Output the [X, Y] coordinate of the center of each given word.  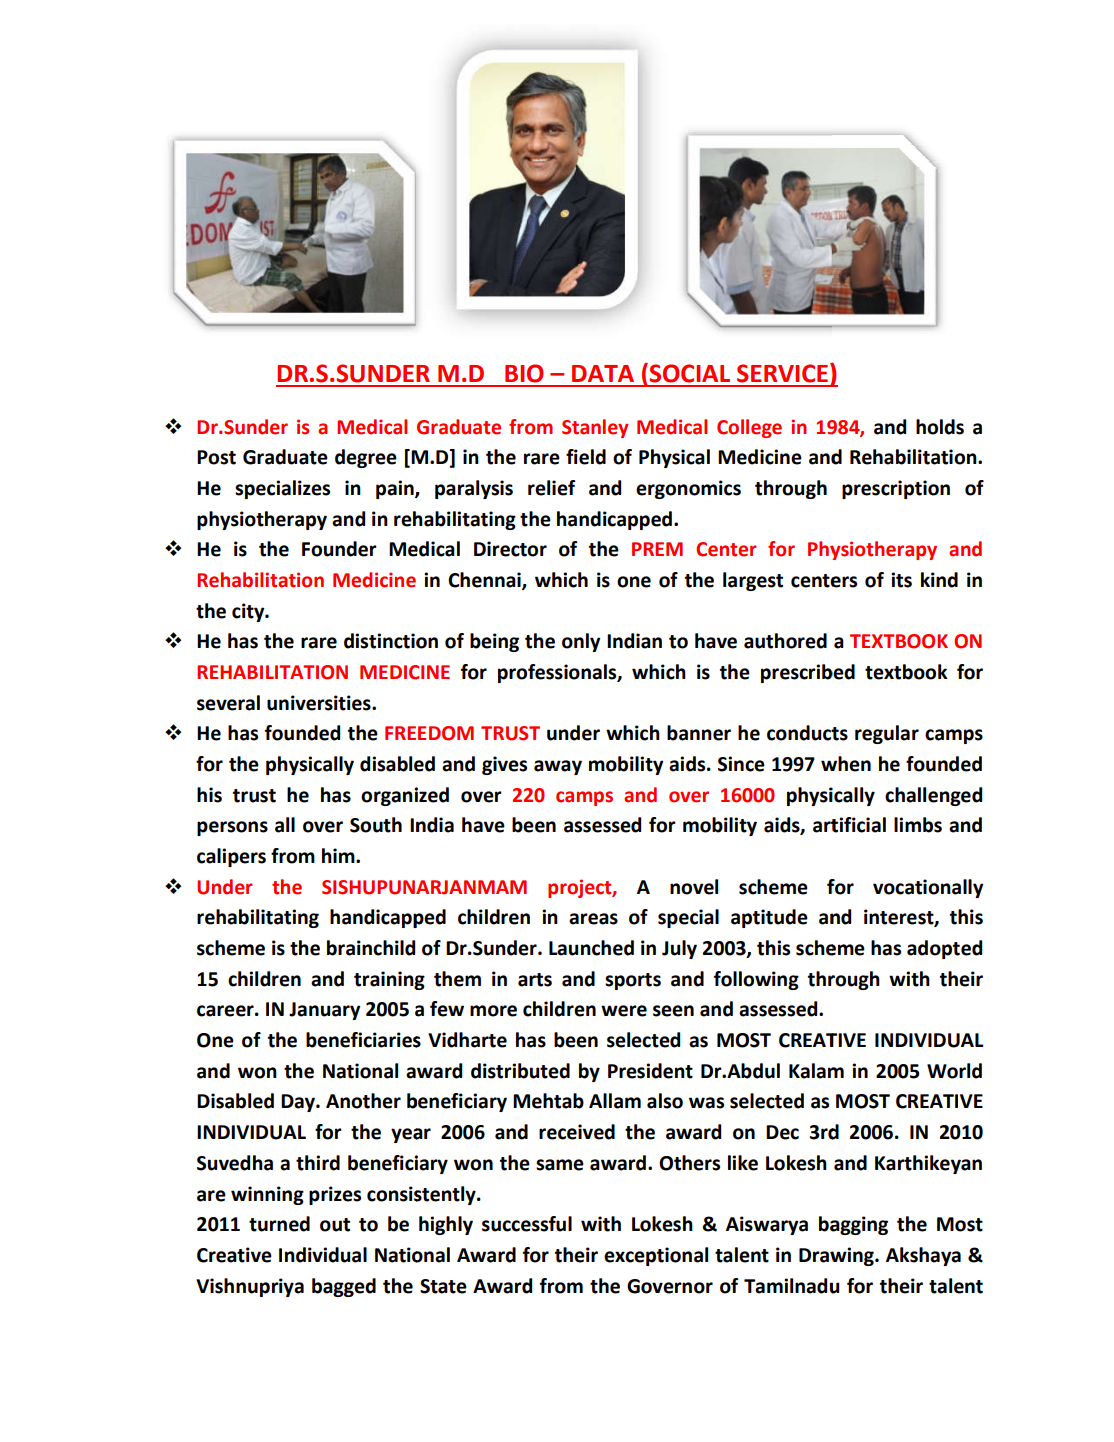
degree [366, 458]
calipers [231, 857]
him [339, 855]
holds [940, 427]
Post [216, 457]
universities [320, 703]
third [318, 1163]
